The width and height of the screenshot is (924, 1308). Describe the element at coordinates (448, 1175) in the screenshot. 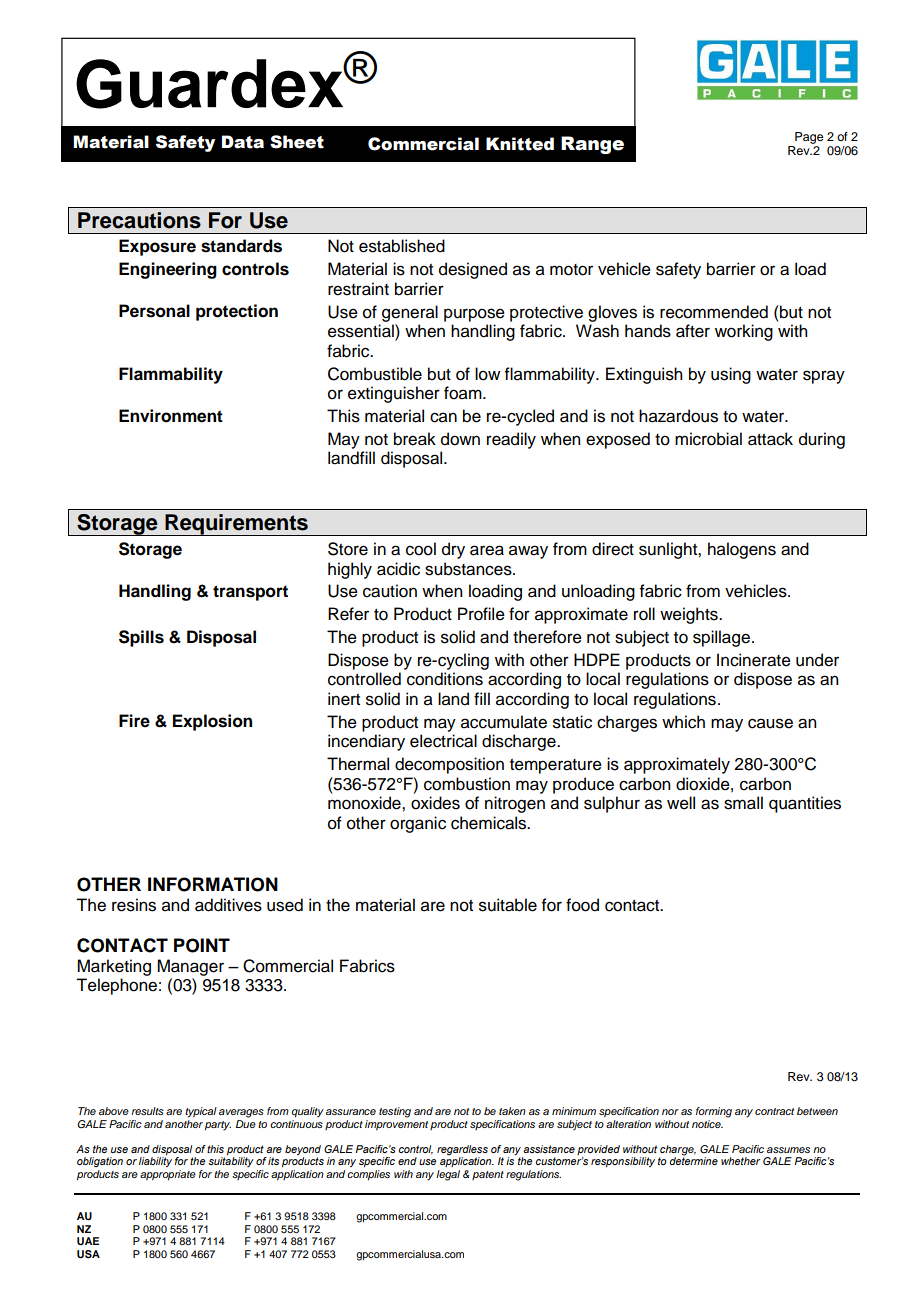

I see `legal` at that location.
